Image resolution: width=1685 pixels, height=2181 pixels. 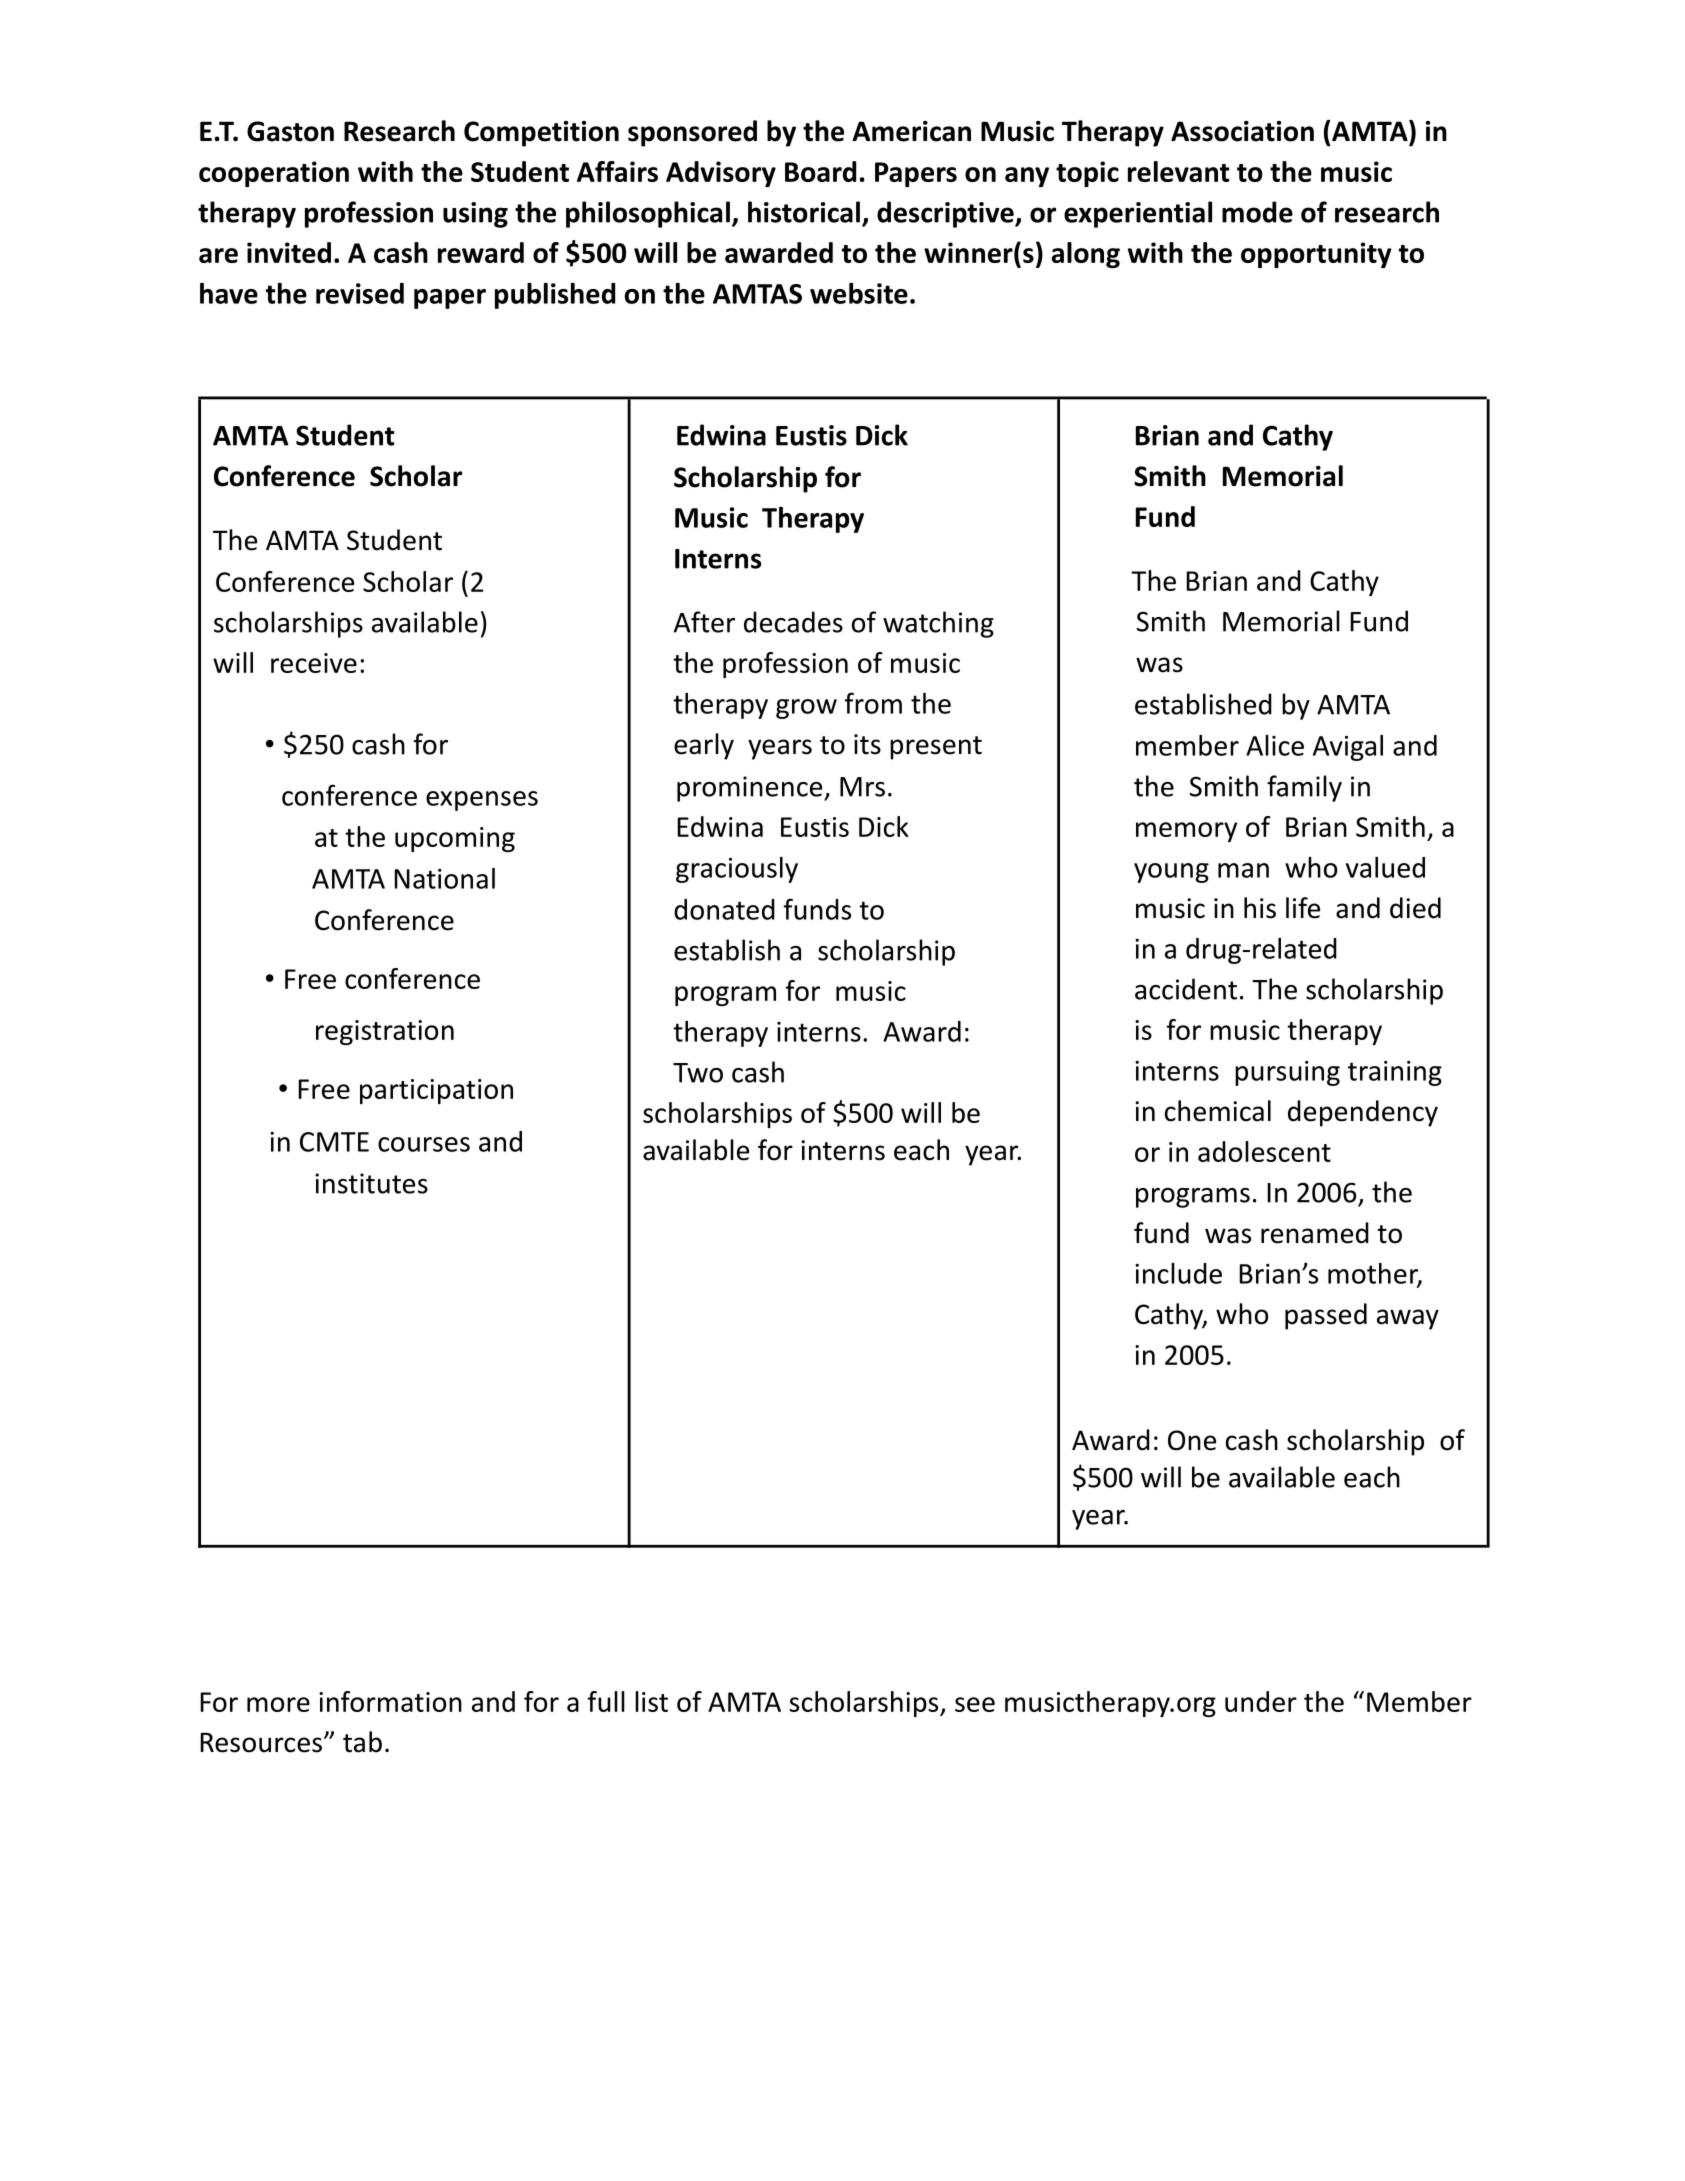 What do you see at coordinates (1261, 1701) in the screenshot?
I see `under` at bounding box center [1261, 1701].
